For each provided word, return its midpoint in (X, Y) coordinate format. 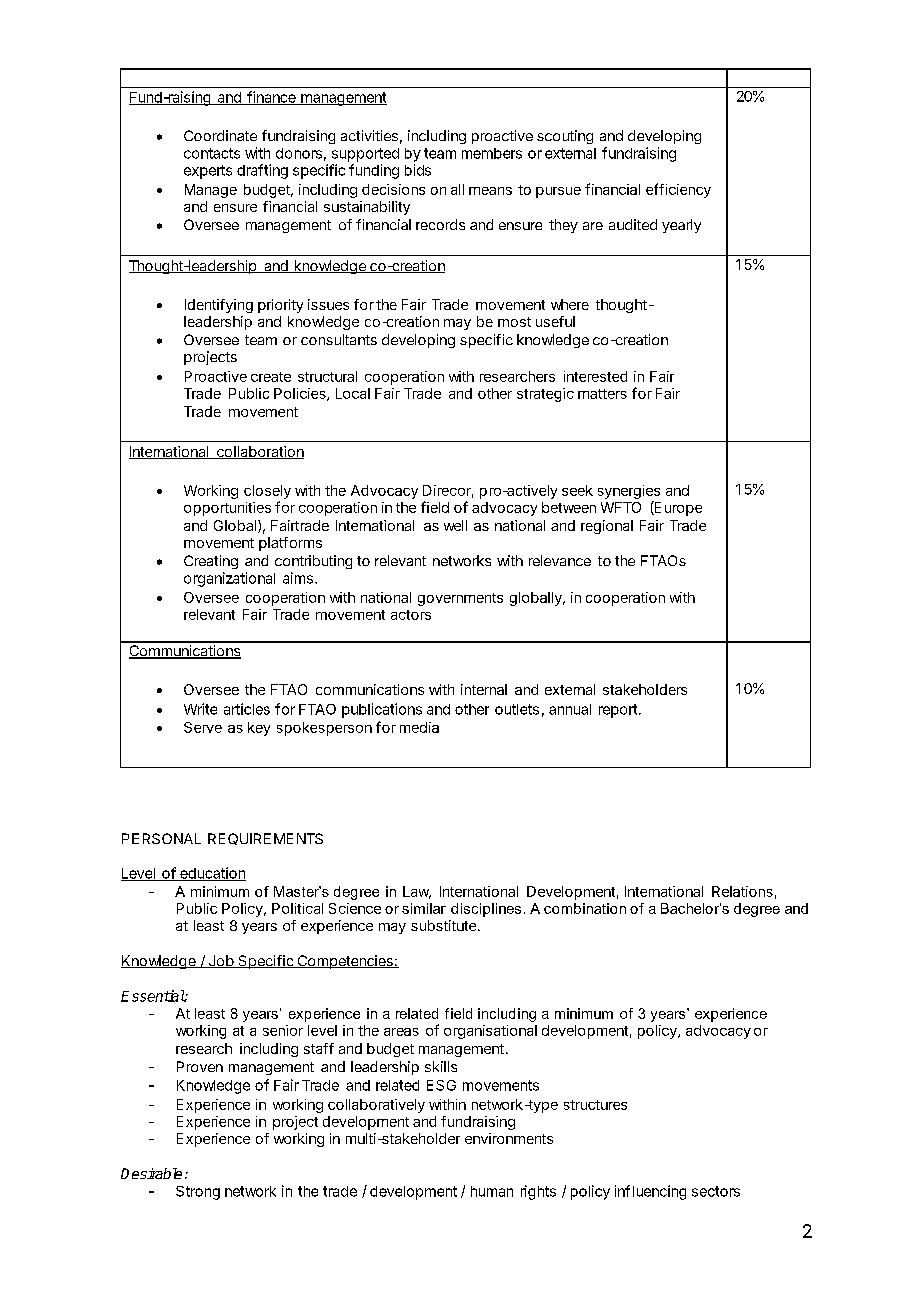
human (492, 1191)
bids (418, 170)
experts (208, 172)
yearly (681, 226)
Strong (198, 1193)
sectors (716, 1191)
